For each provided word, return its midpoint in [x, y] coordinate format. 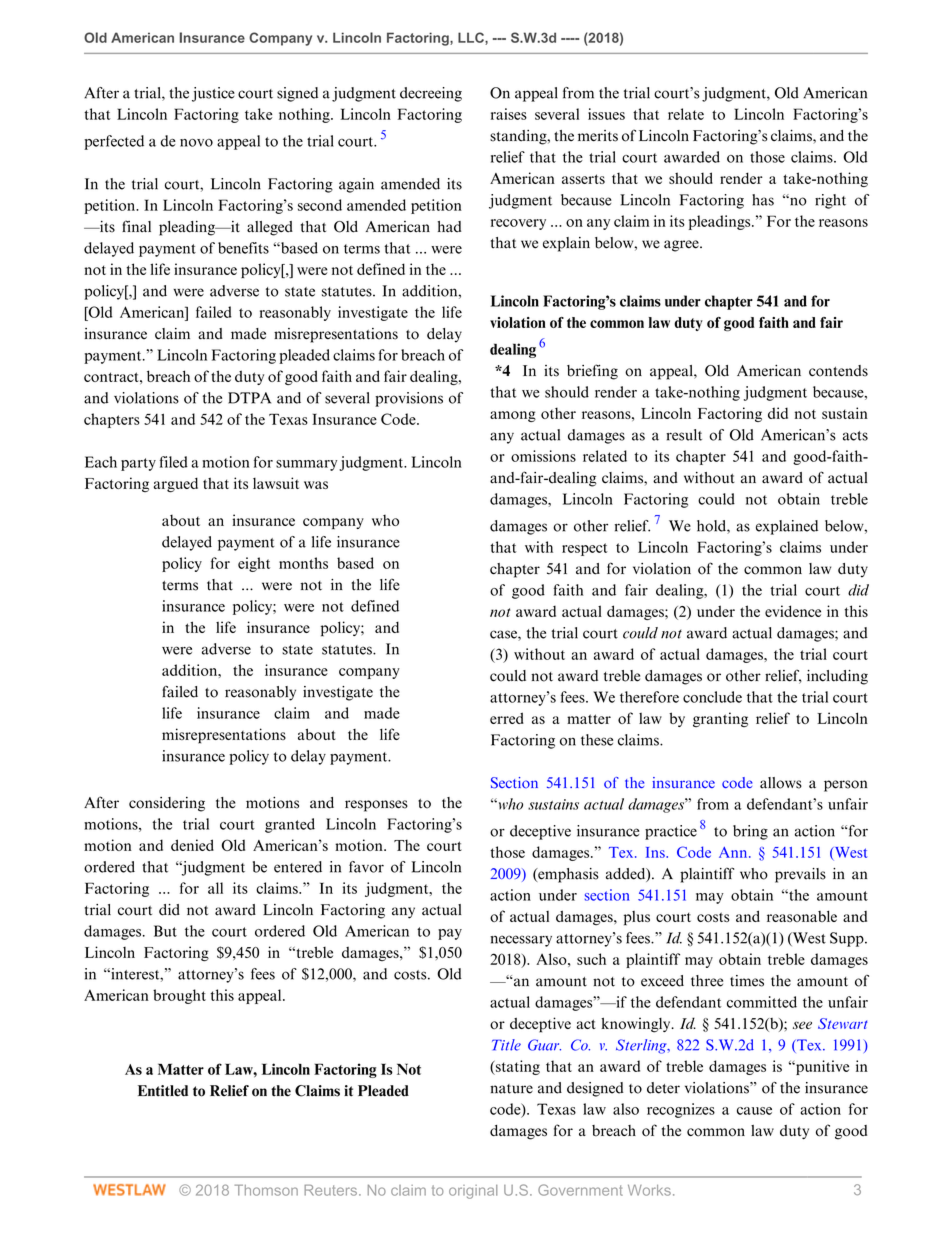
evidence [793, 611]
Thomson [266, 1190]
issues [606, 114]
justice [213, 94]
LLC [472, 38]
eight [254, 564]
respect [585, 549]
